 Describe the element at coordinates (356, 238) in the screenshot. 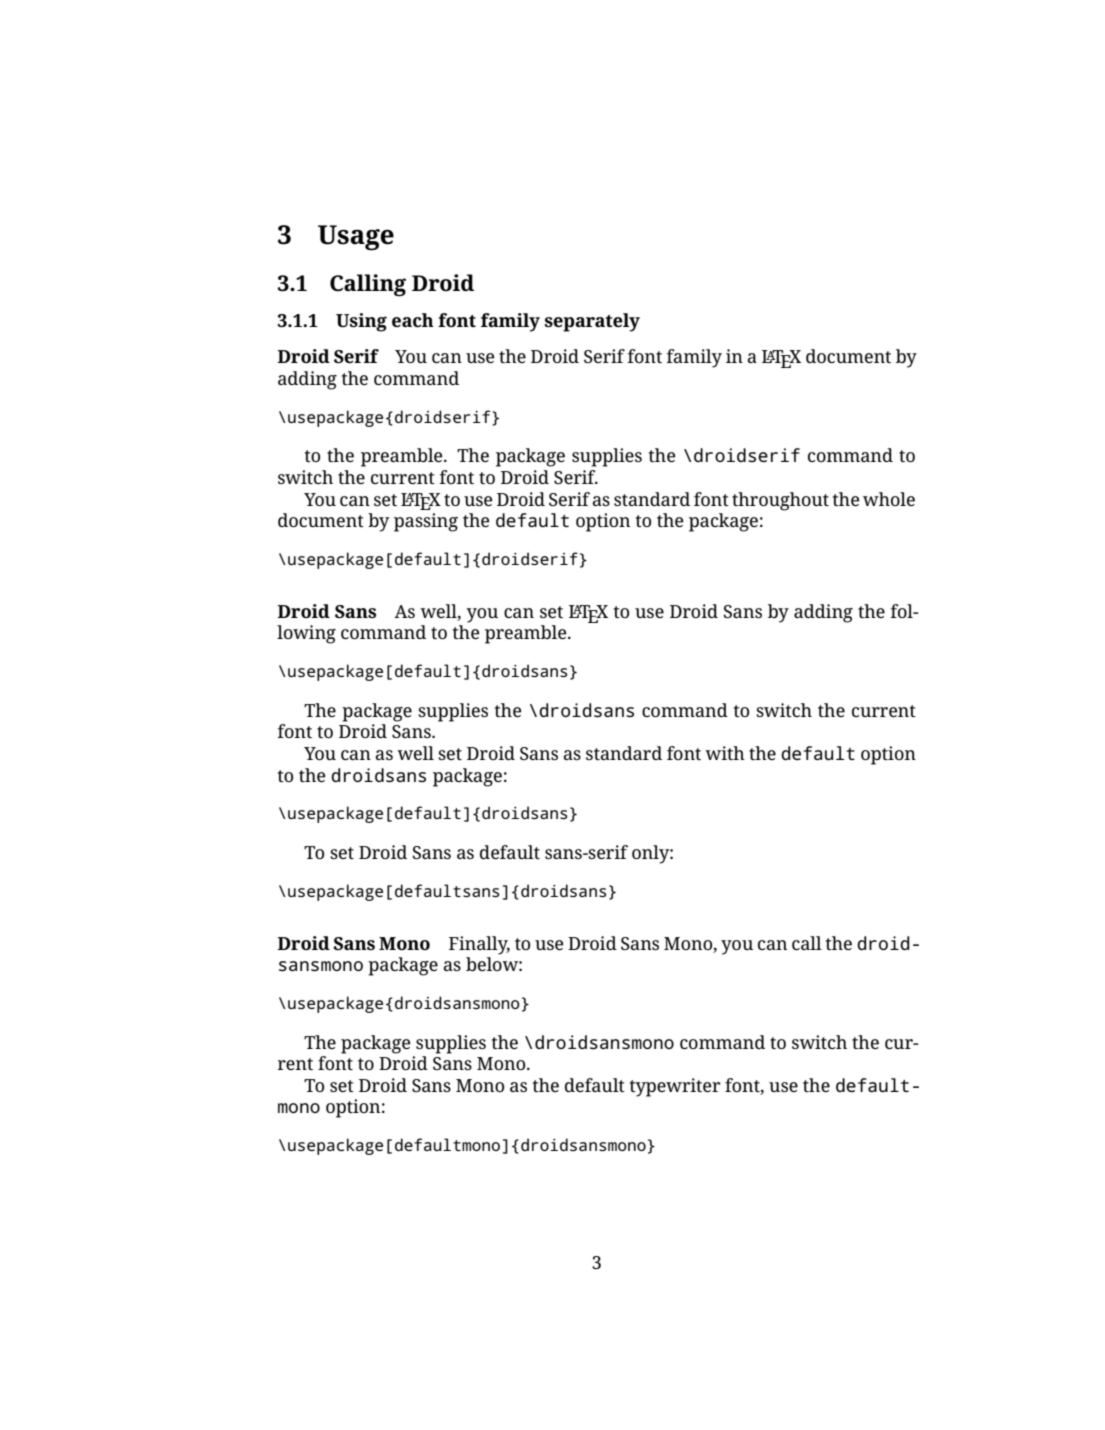

I see `Usage` at that location.
